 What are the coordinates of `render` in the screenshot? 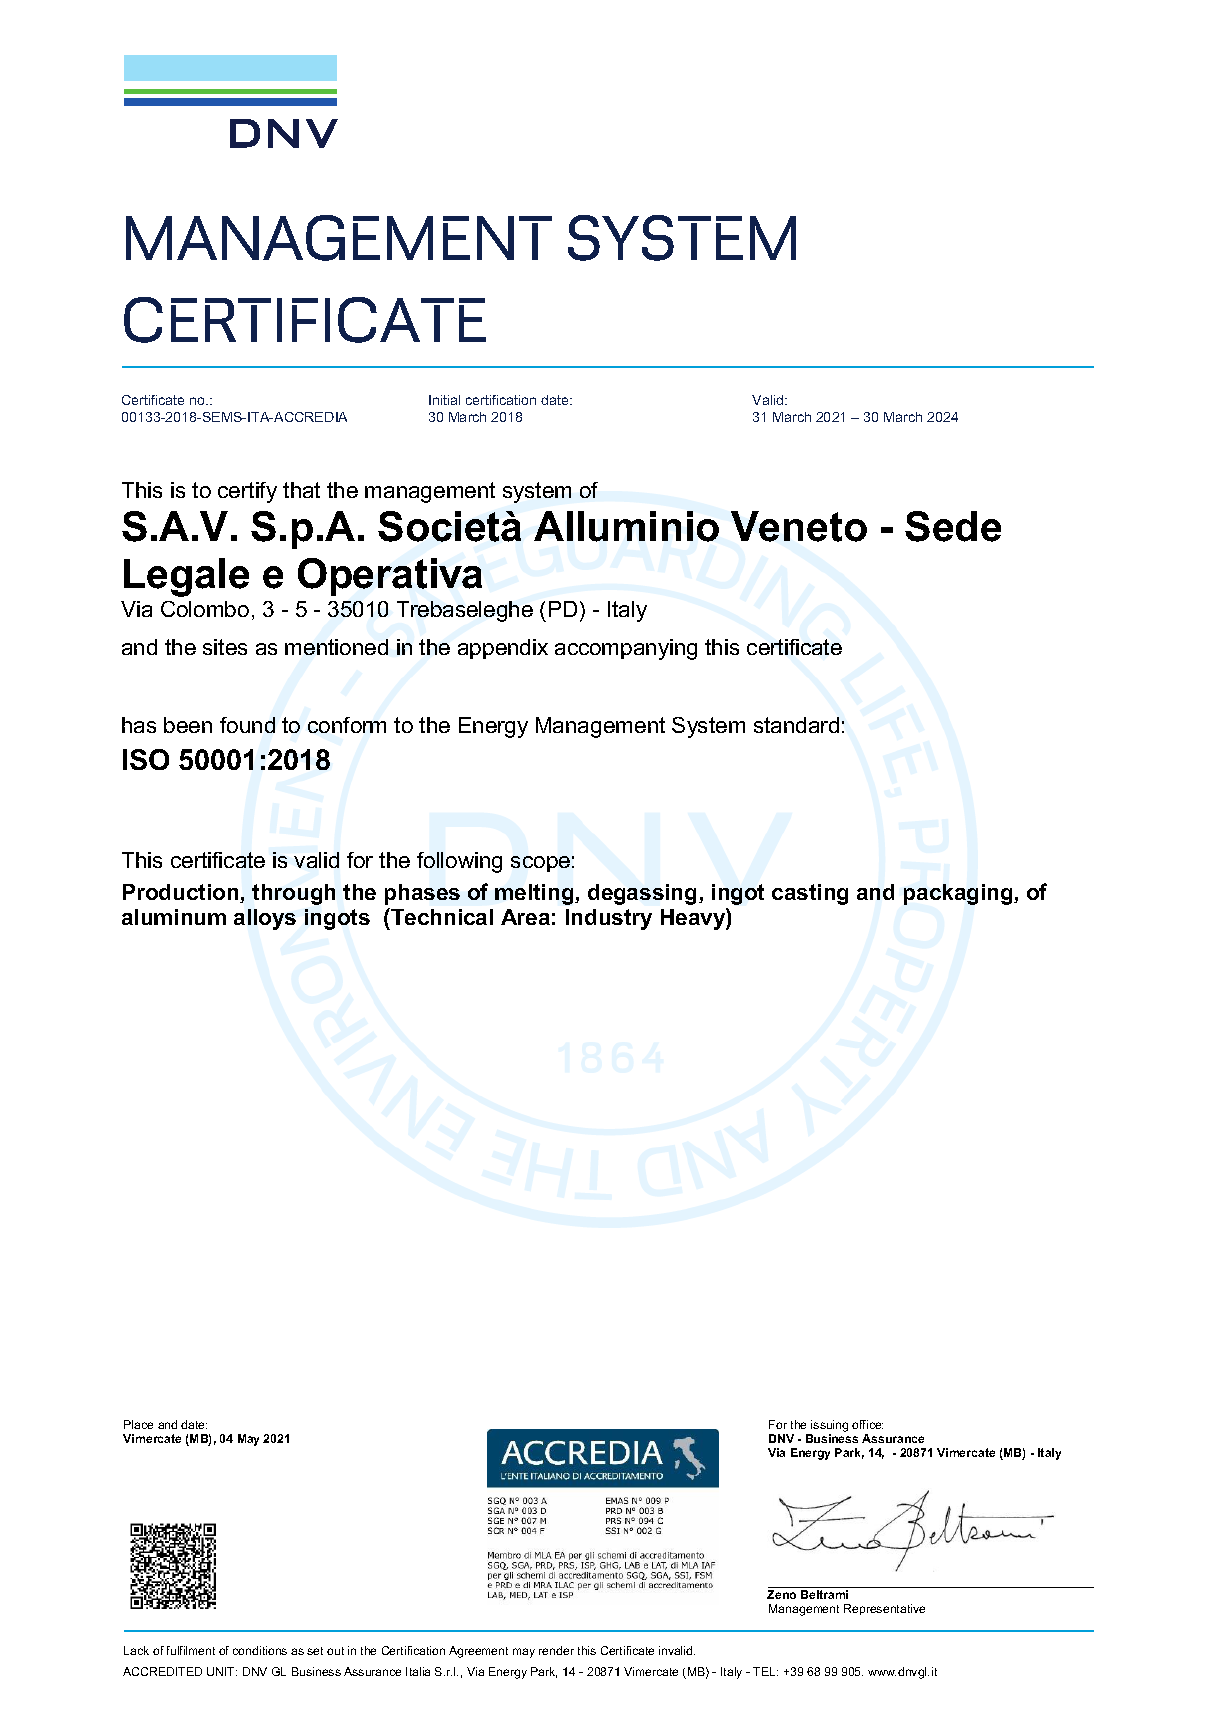 It's located at (556, 1650).
